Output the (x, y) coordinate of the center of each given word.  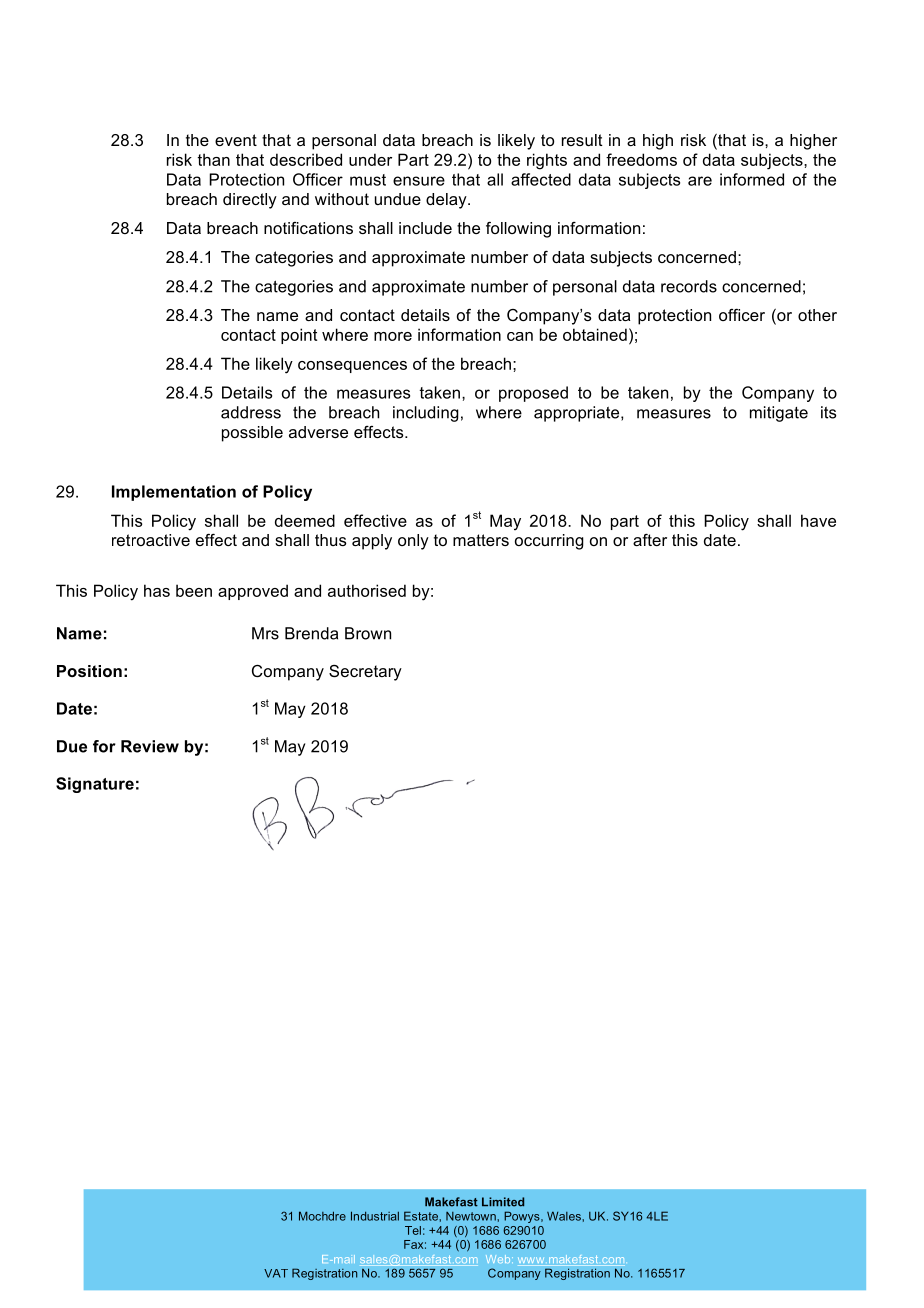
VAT (276, 1273)
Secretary (365, 673)
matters (481, 540)
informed (752, 179)
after (650, 540)
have (818, 520)
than (213, 159)
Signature (95, 785)
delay (447, 201)
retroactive (151, 540)
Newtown (472, 1216)
